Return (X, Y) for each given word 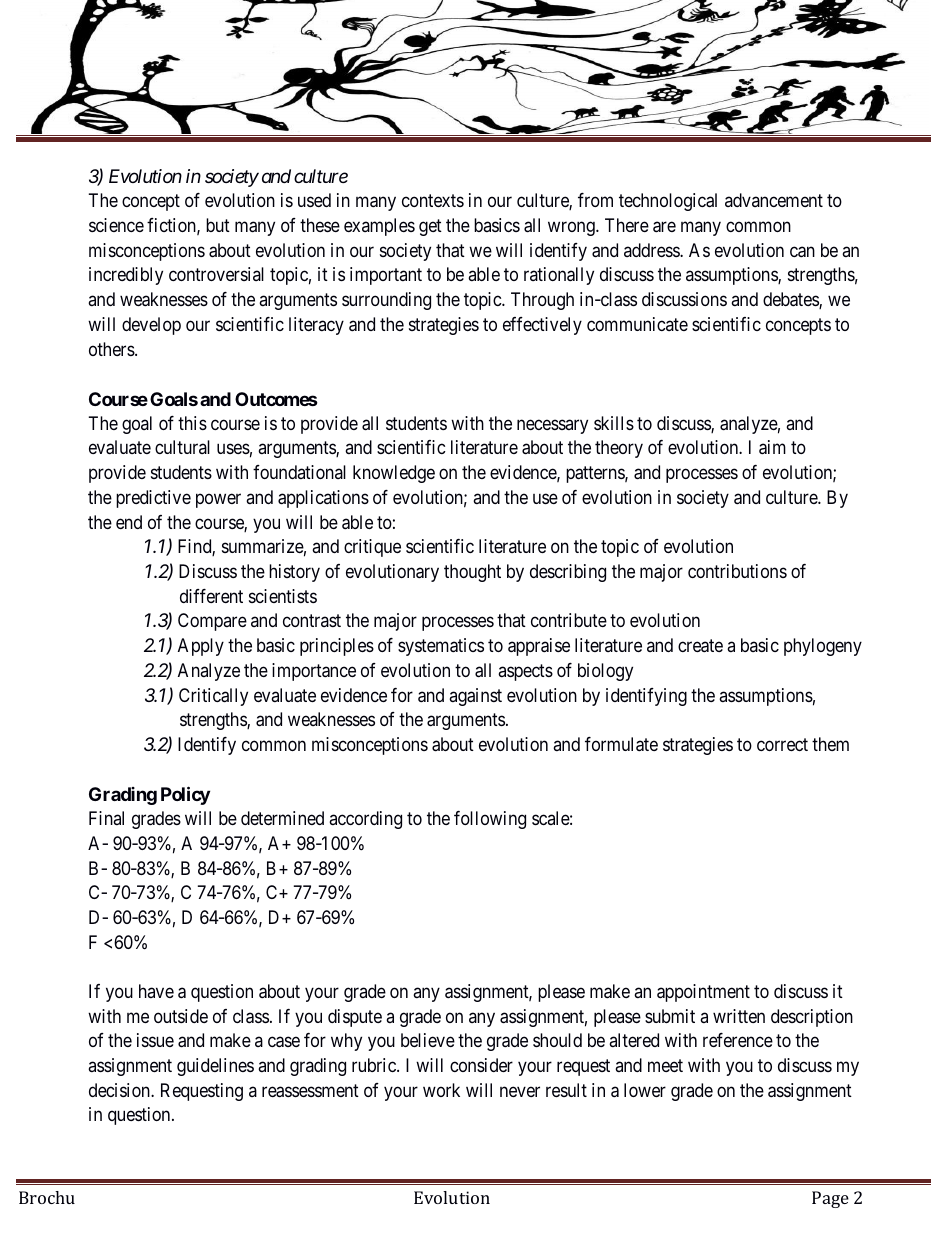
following (490, 820)
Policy (185, 795)
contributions (737, 571)
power (218, 500)
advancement (774, 200)
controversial (216, 274)
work (441, 1090)
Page (830, 1199)
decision (120, 1090)
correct (782, 744)
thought (472, 573)
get (430, 227)
